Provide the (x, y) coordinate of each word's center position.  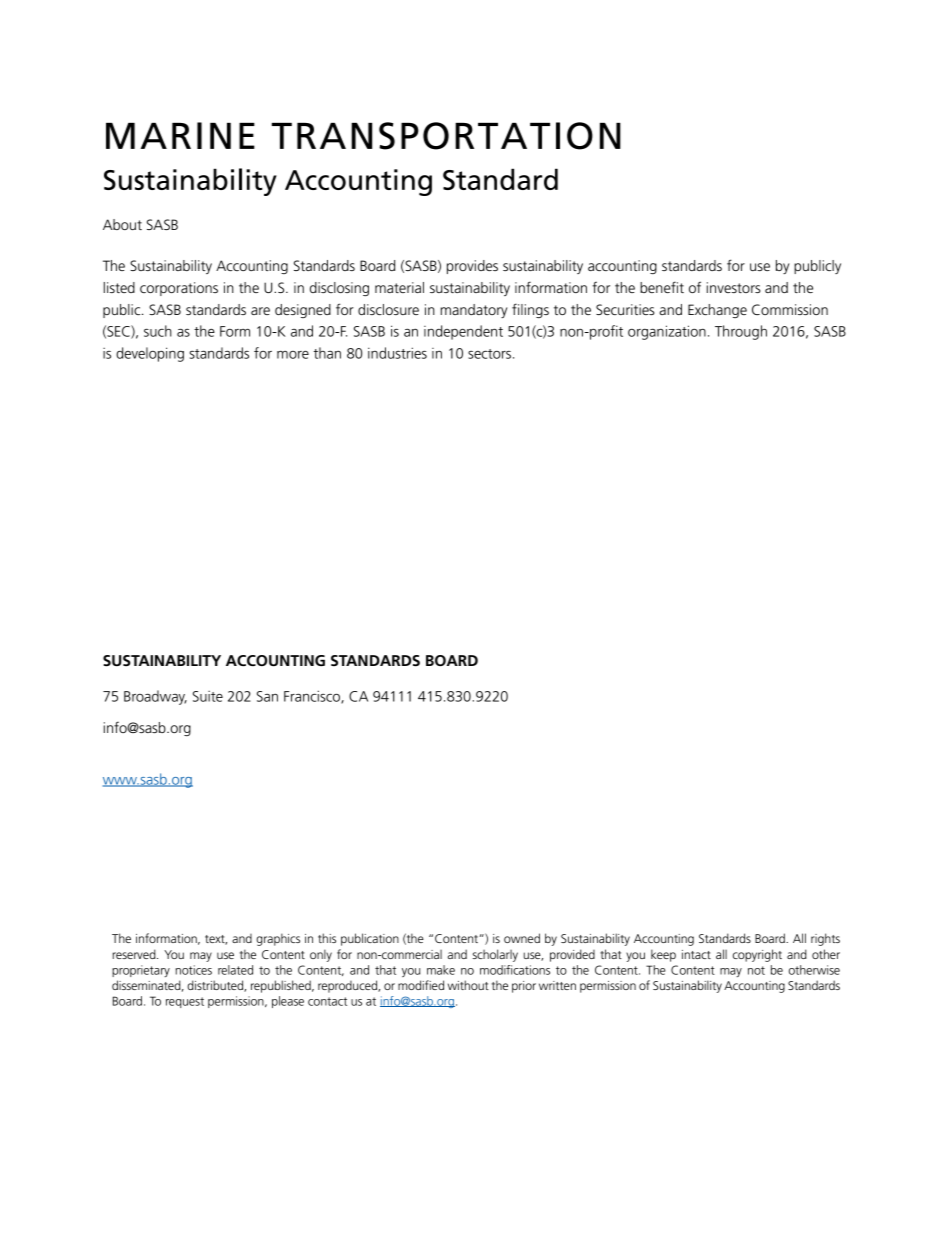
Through (741, 332)
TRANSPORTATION (446, 136)
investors (733, 287)
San (267, 696)
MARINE (180, 135)
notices (193, 970)
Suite (208, 696)
